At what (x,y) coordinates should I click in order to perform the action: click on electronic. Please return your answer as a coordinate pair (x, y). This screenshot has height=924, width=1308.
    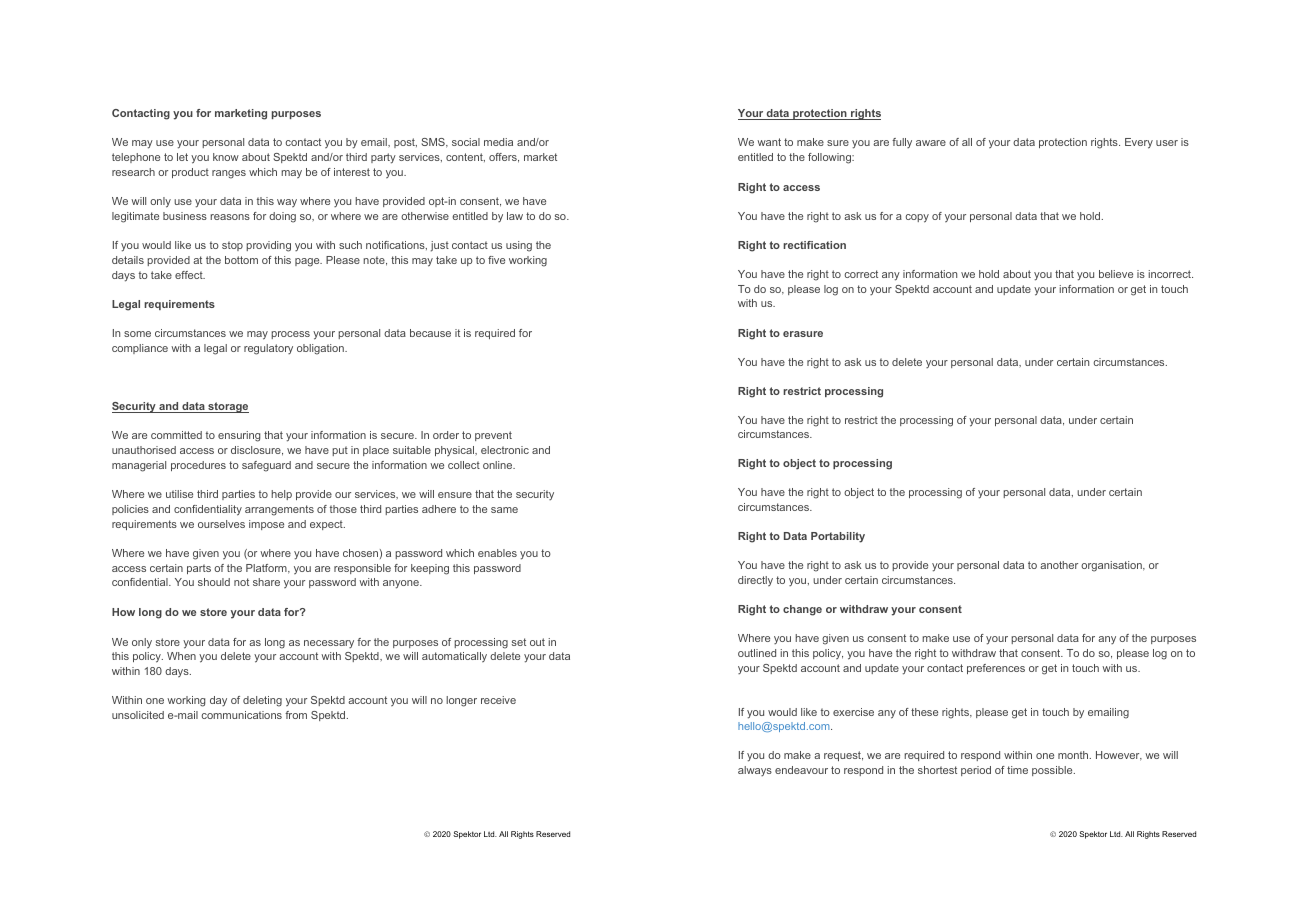
    Looking at the image, I should click on (505, 450).
